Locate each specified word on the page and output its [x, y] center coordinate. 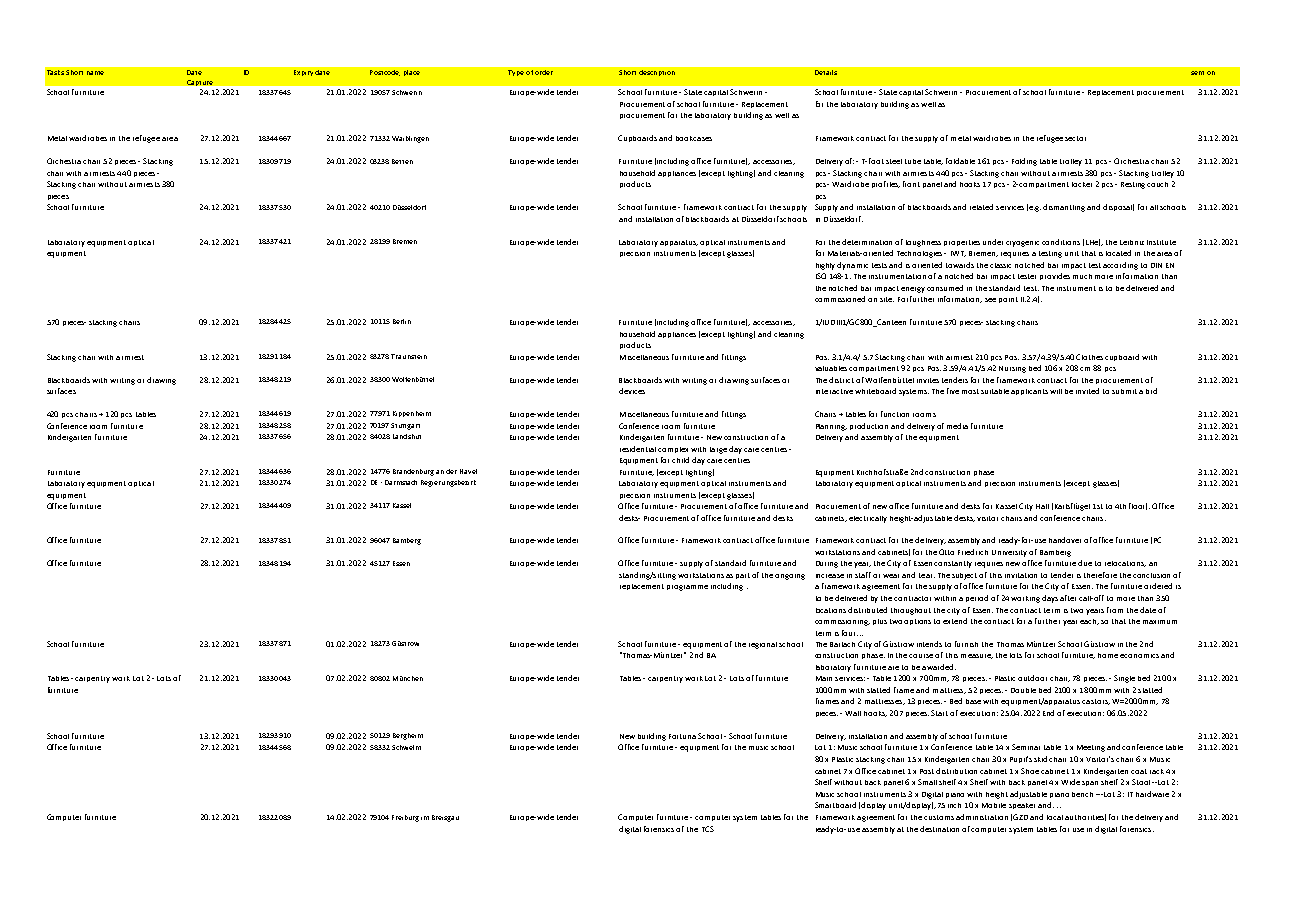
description [657, 73]
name [95, 73]
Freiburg [405, 818]
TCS [708, 829]
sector [1075, 138]
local [1055, 817]
